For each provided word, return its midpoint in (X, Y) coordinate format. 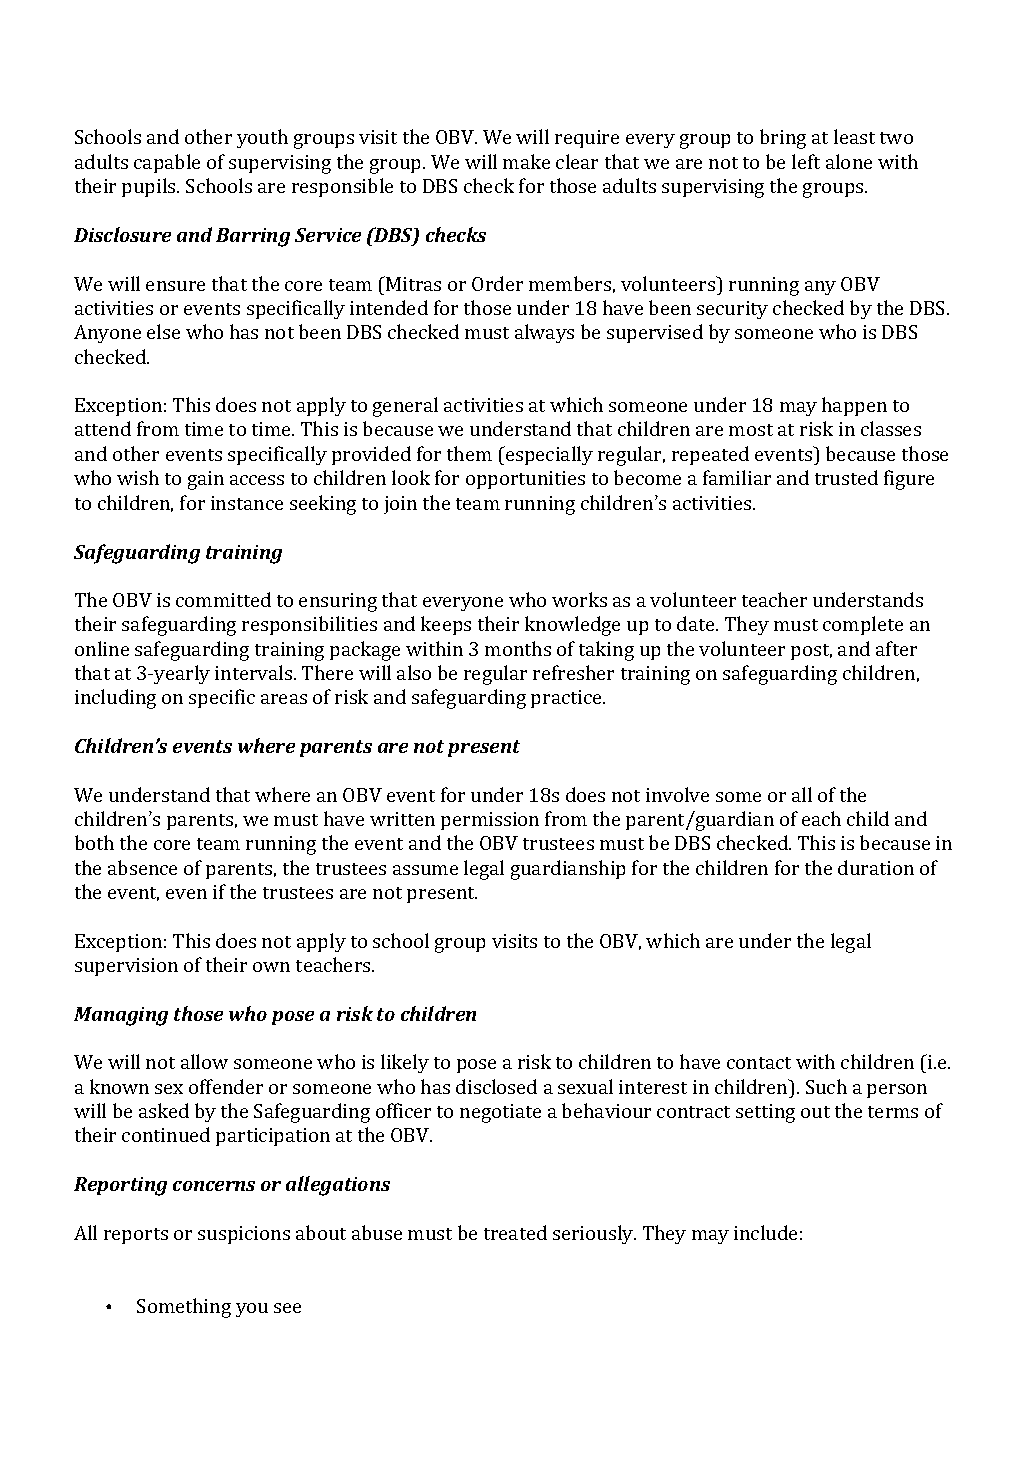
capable (167, 163)
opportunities (525, 480)
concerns (214, 1186)
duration (876, 867)
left (806, 161)
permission (490, 821)
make (526, 161)
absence (142, 867)
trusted (846, 477)
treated (515, 1232)
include (765, 1232)
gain (206, 480)
